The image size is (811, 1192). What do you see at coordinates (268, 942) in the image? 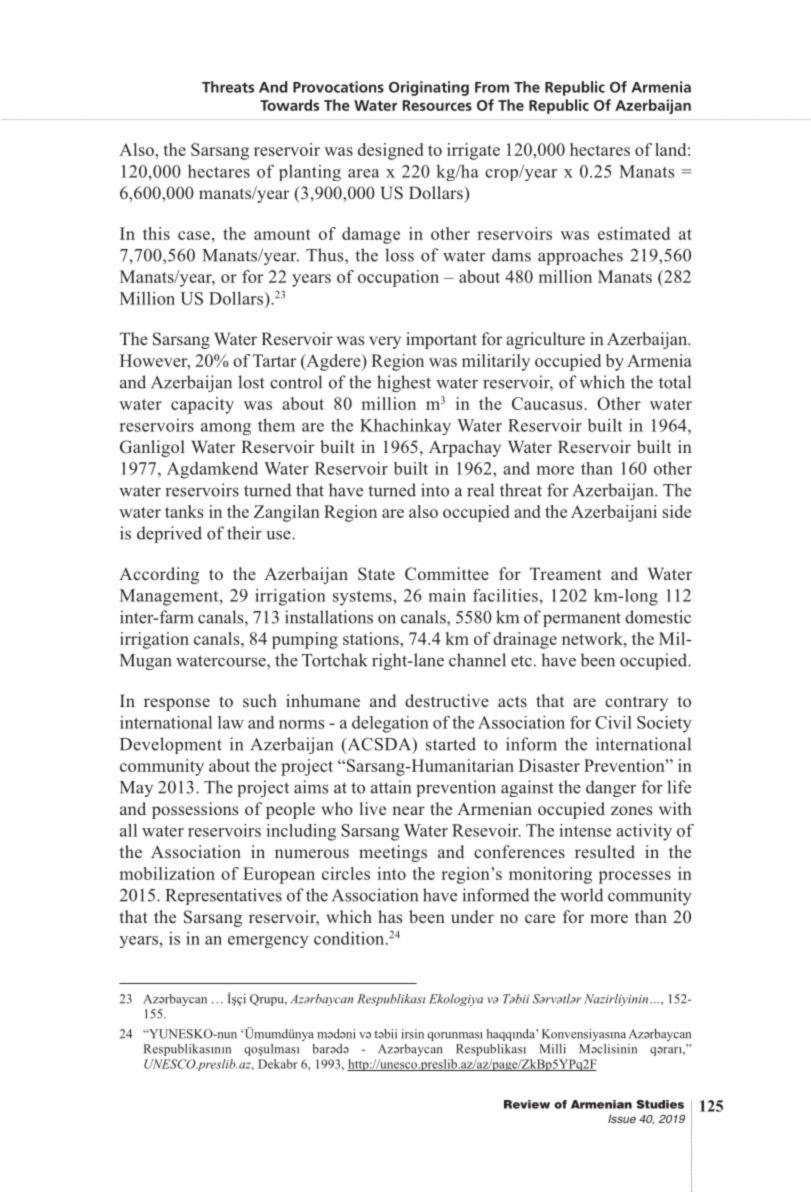
I see `emergency` at bounding box center [268, 942].
